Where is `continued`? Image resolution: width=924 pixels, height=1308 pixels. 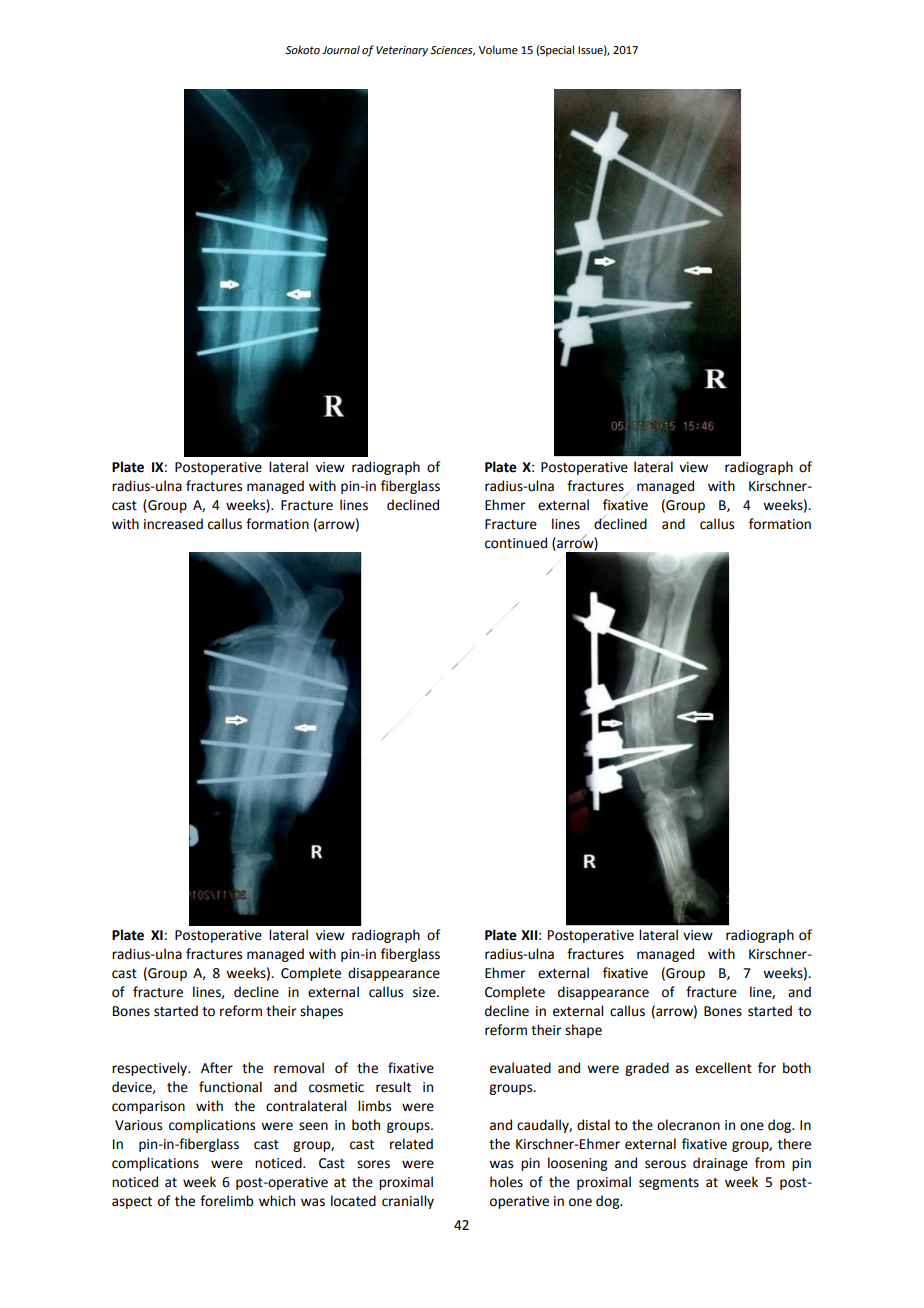 continued is located at coordinates (516, 543).
